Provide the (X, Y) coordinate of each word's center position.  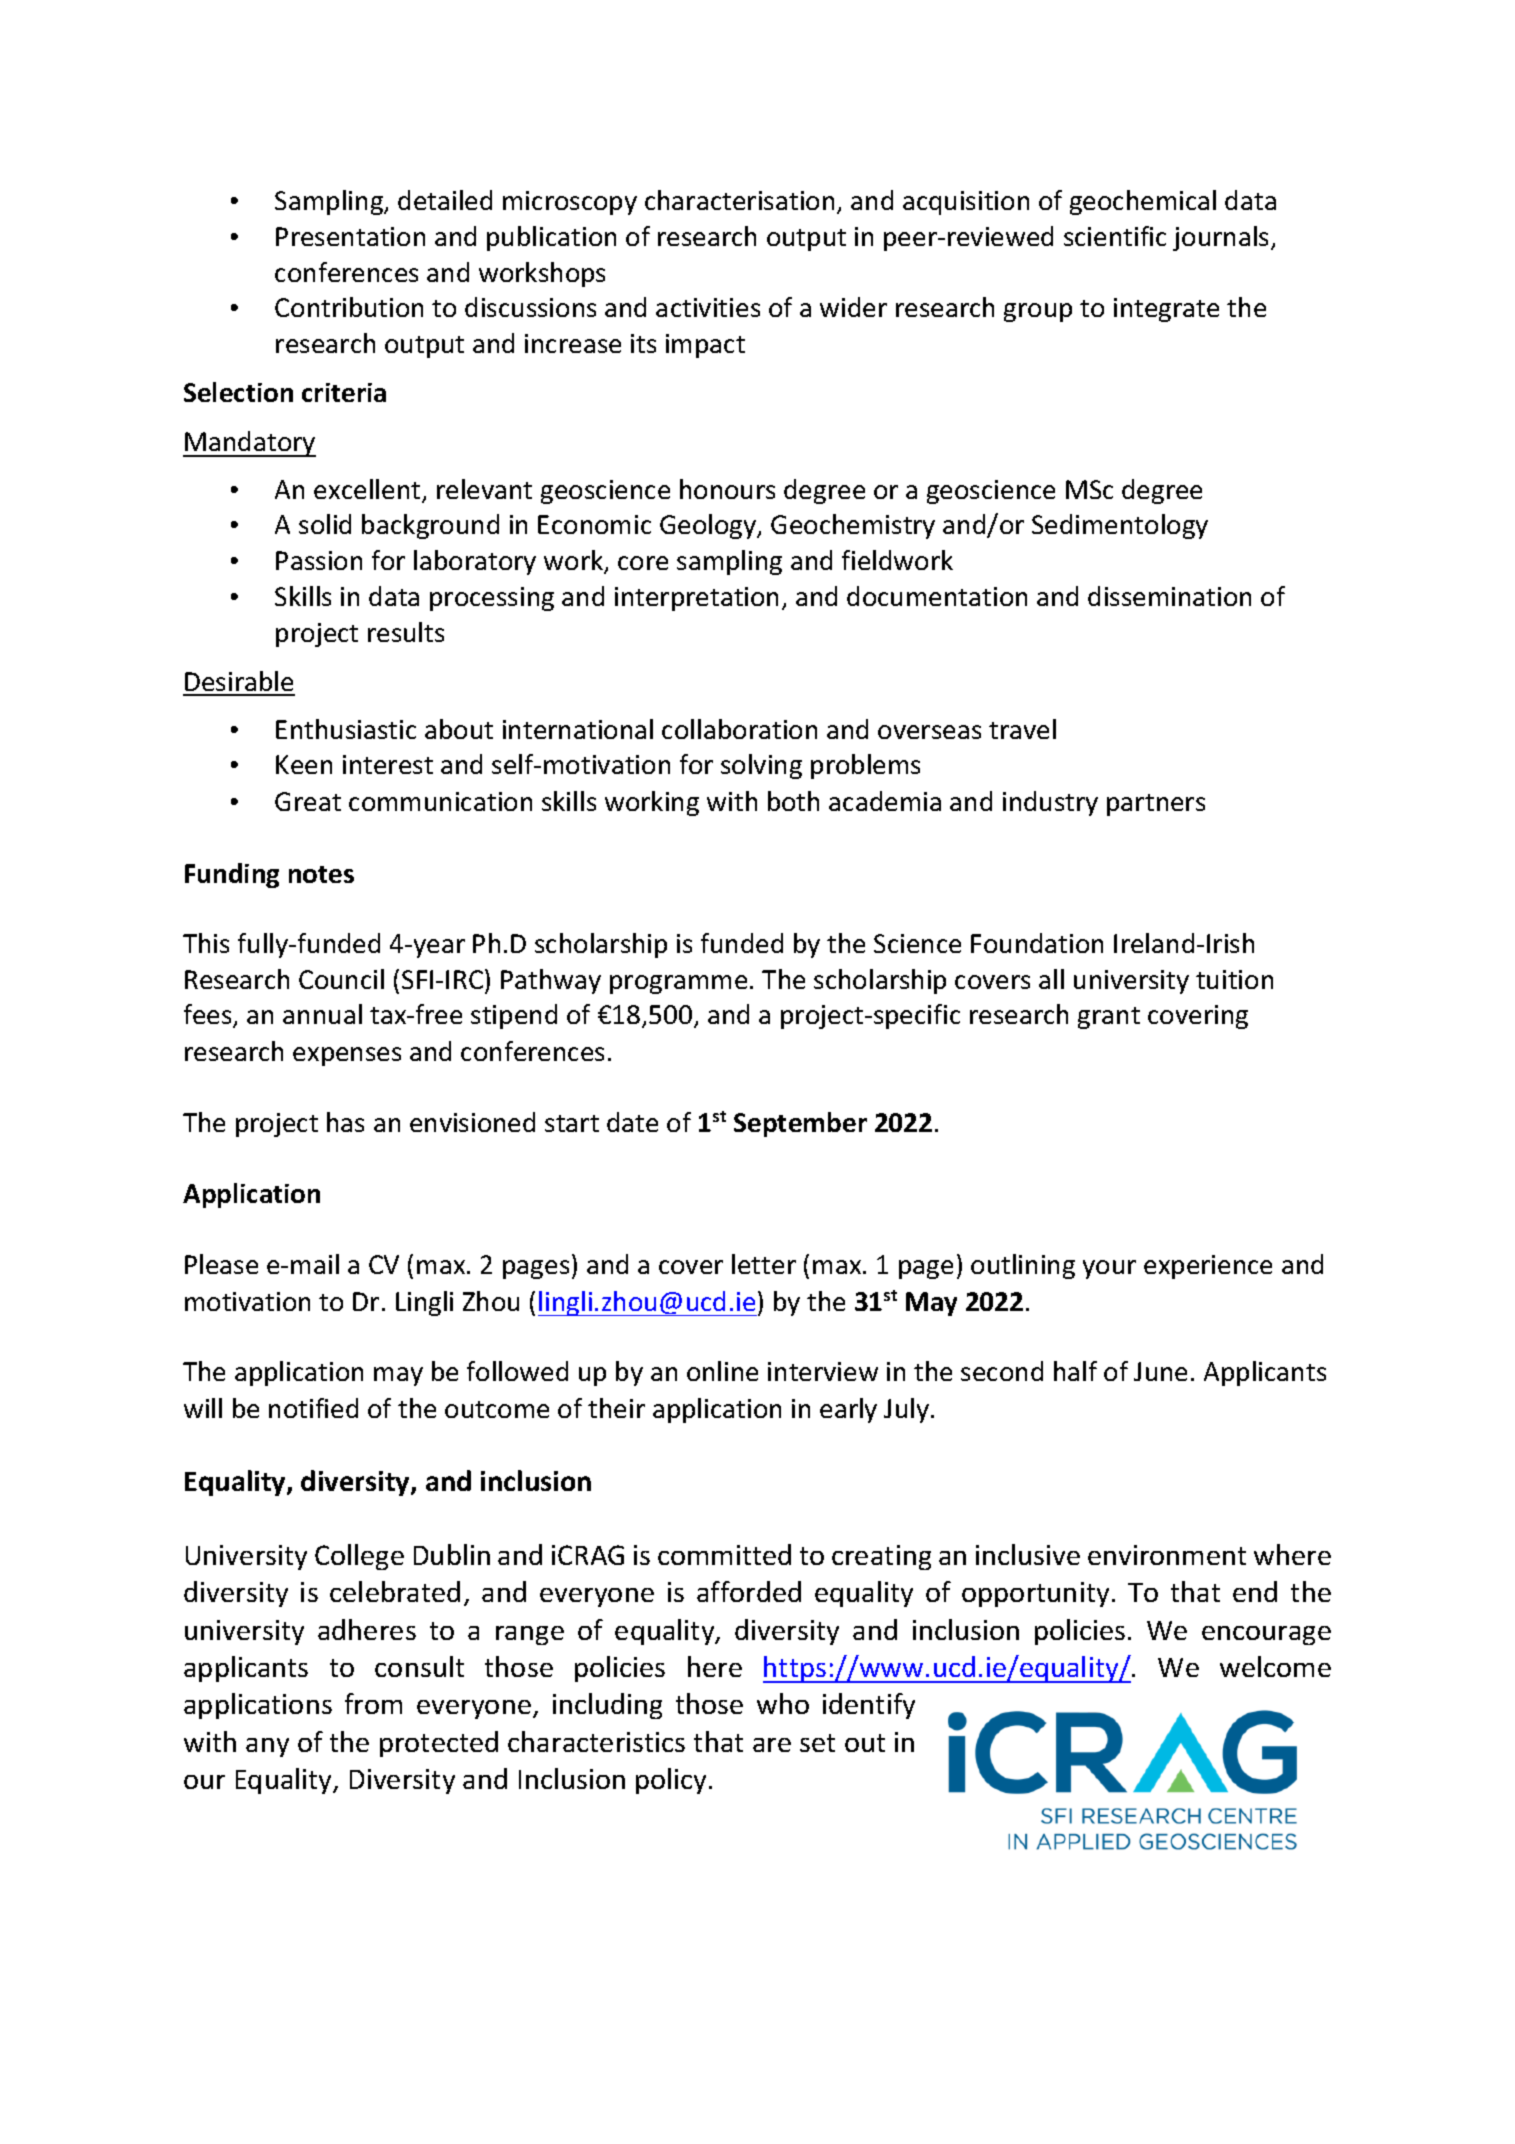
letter (764, 1264)
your (1109, 1269)
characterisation (739, 200)
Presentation (350, 236)
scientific (1115, 236)
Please (221, 1264)
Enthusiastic (346, 729)
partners (1156, 805)
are (772, 1745)
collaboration (739, 729)
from (373, 1703)
